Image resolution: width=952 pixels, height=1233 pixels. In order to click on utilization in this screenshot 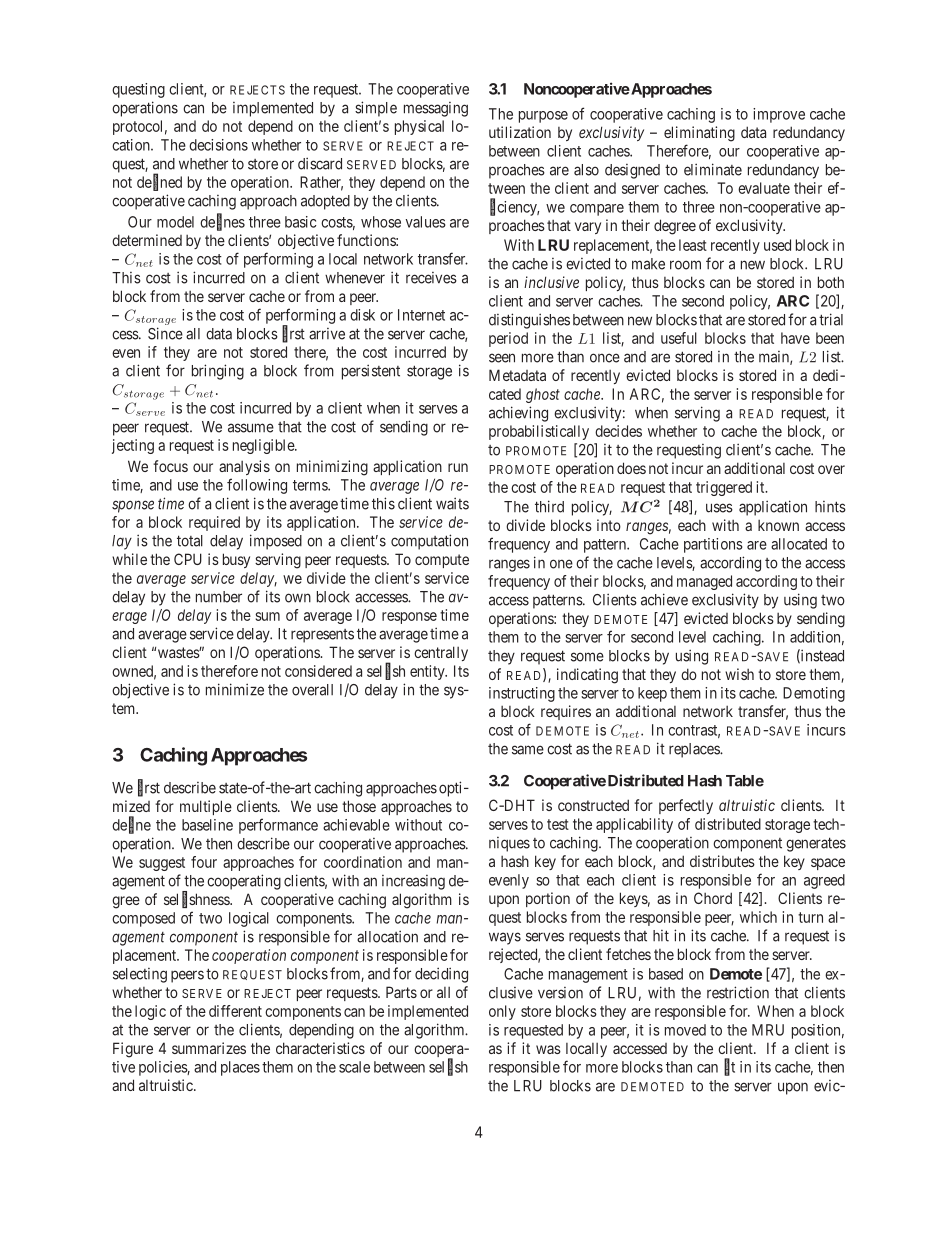, I will do `click(520, 132)`.
